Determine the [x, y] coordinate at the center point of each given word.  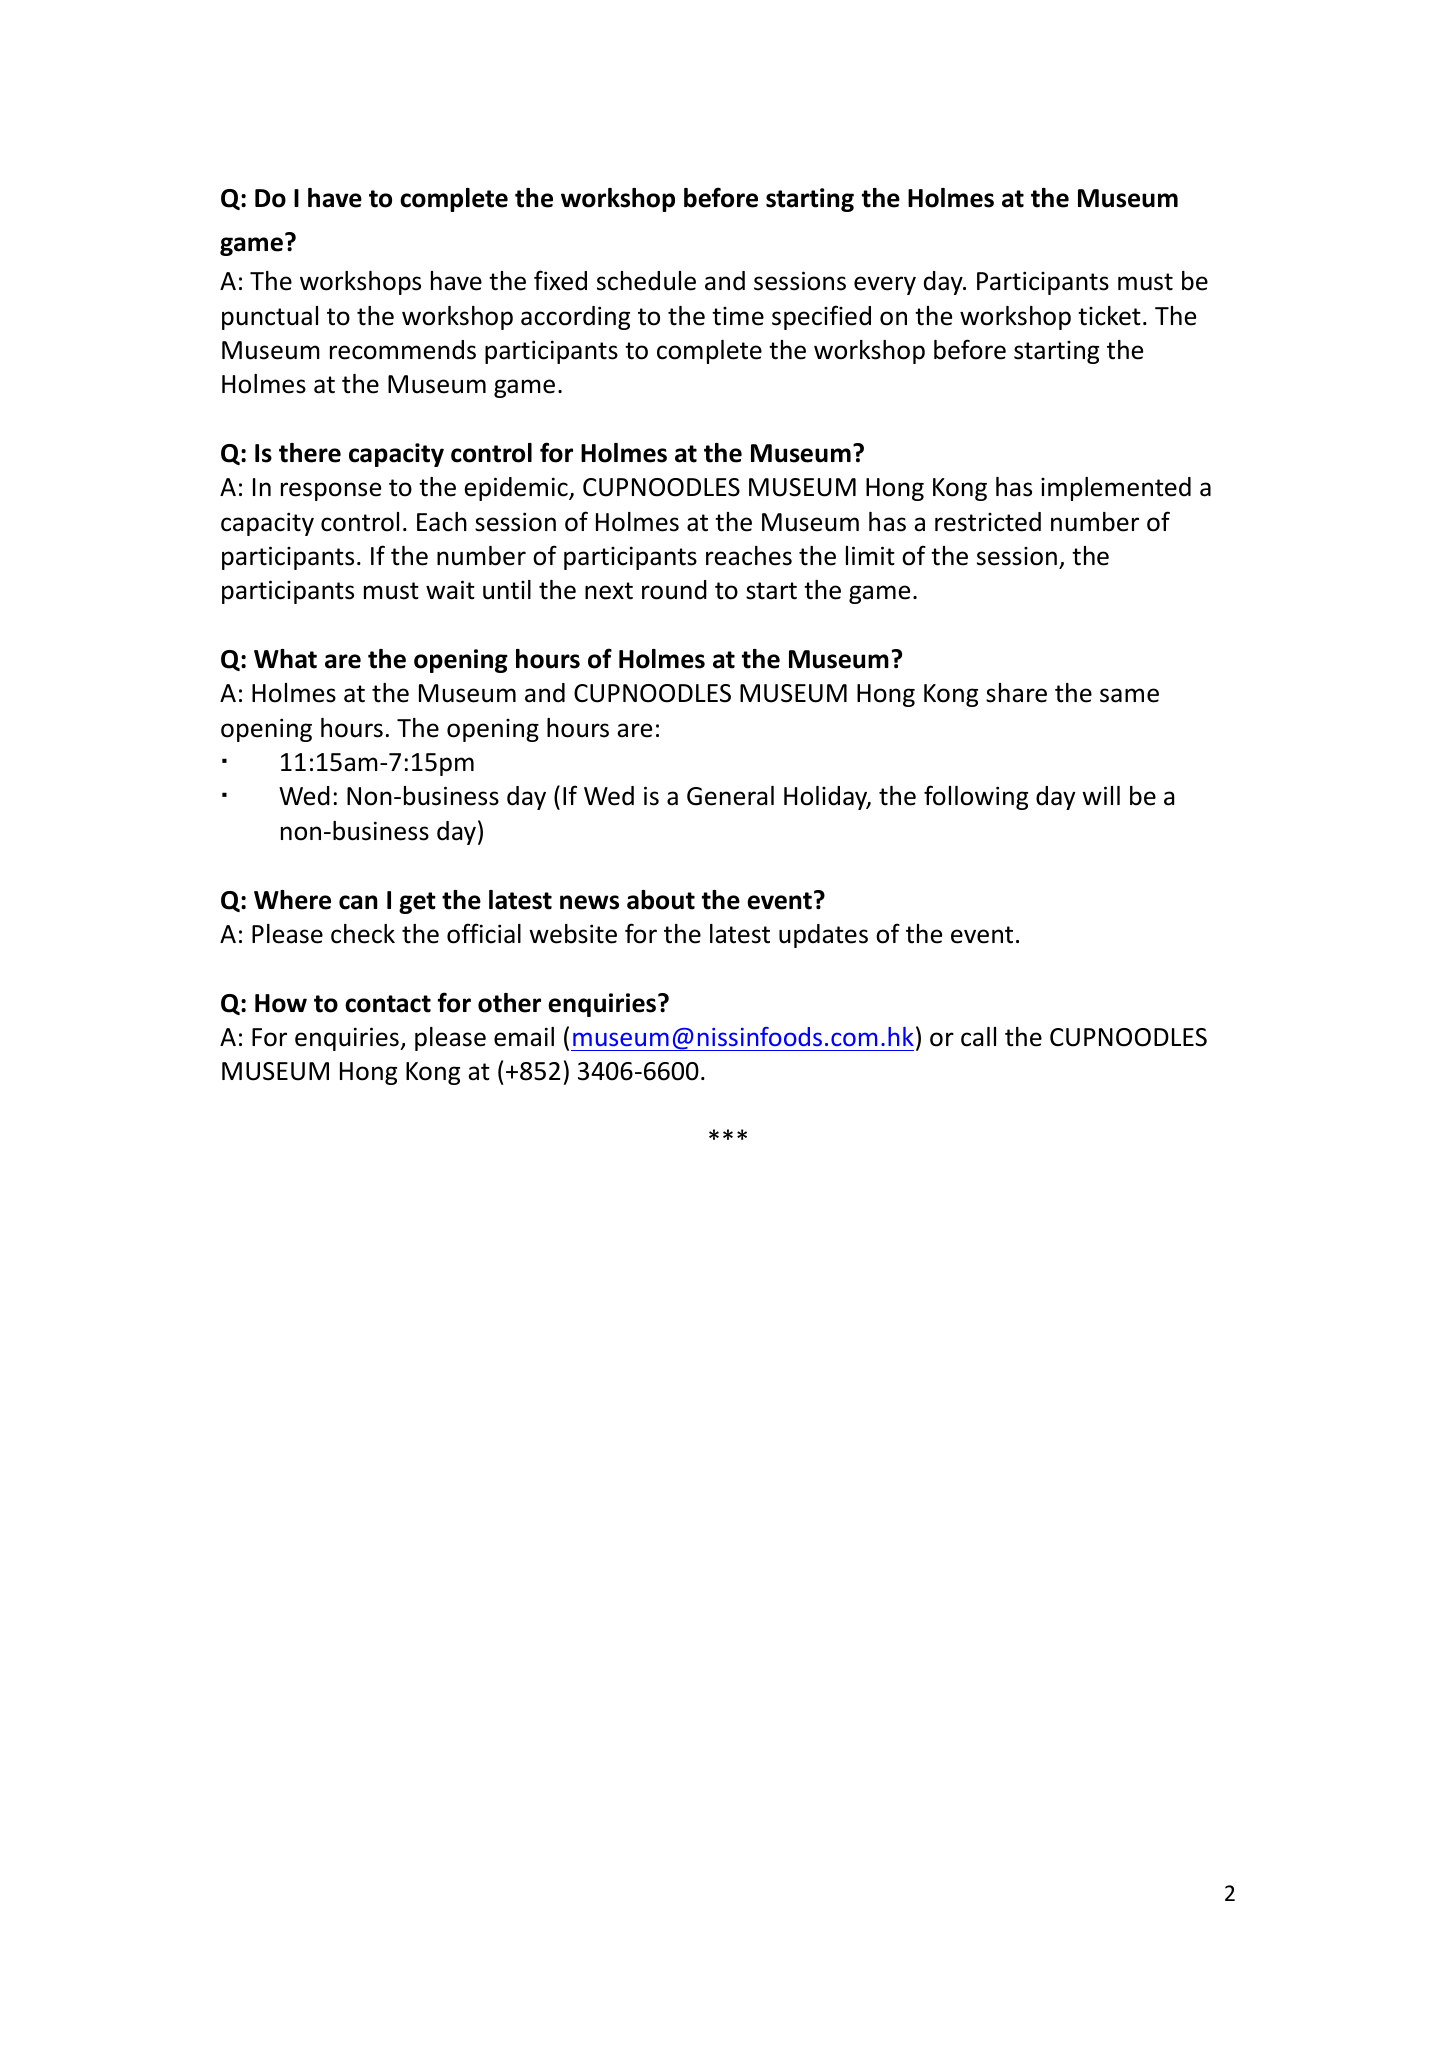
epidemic [517, 489]
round [674, 590]
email [524, 1037]
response [331, 491]
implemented [1116, 489]
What [285, 659]
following [976, 797]
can [358, 902]
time [738, 316]
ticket [1109, 316]
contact [388, 1004]
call [978, 1037]
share [1016, 693]
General [730, 796]
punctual [270, 318]
